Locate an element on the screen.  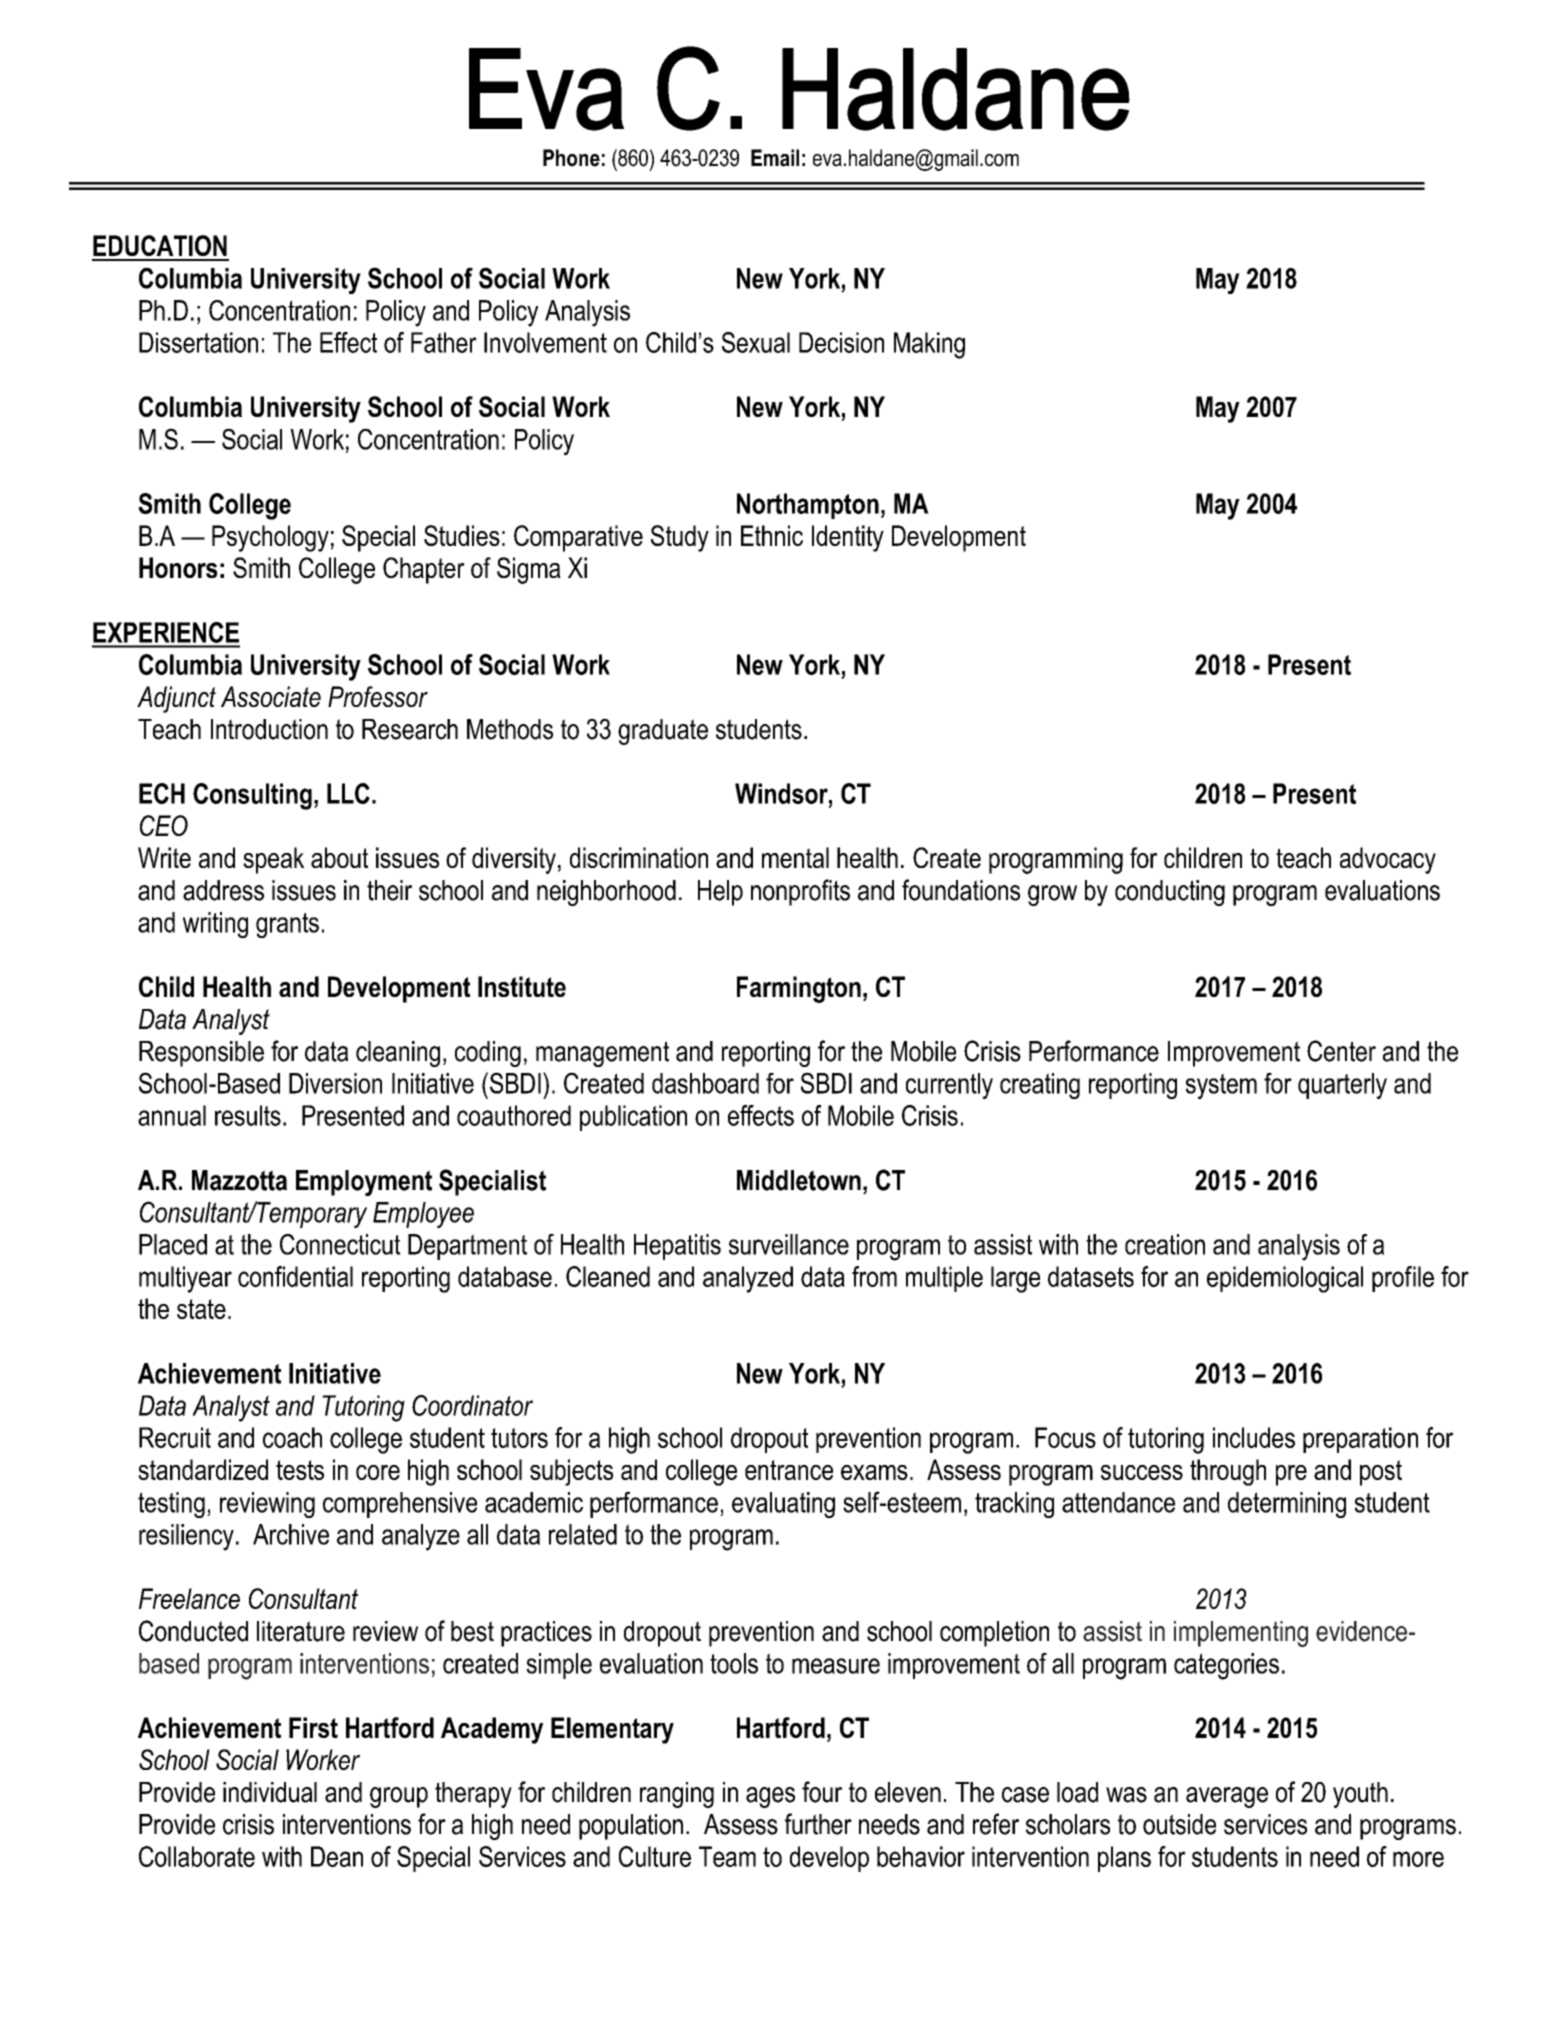
surveillance is located at coordinates (789, 1244).
